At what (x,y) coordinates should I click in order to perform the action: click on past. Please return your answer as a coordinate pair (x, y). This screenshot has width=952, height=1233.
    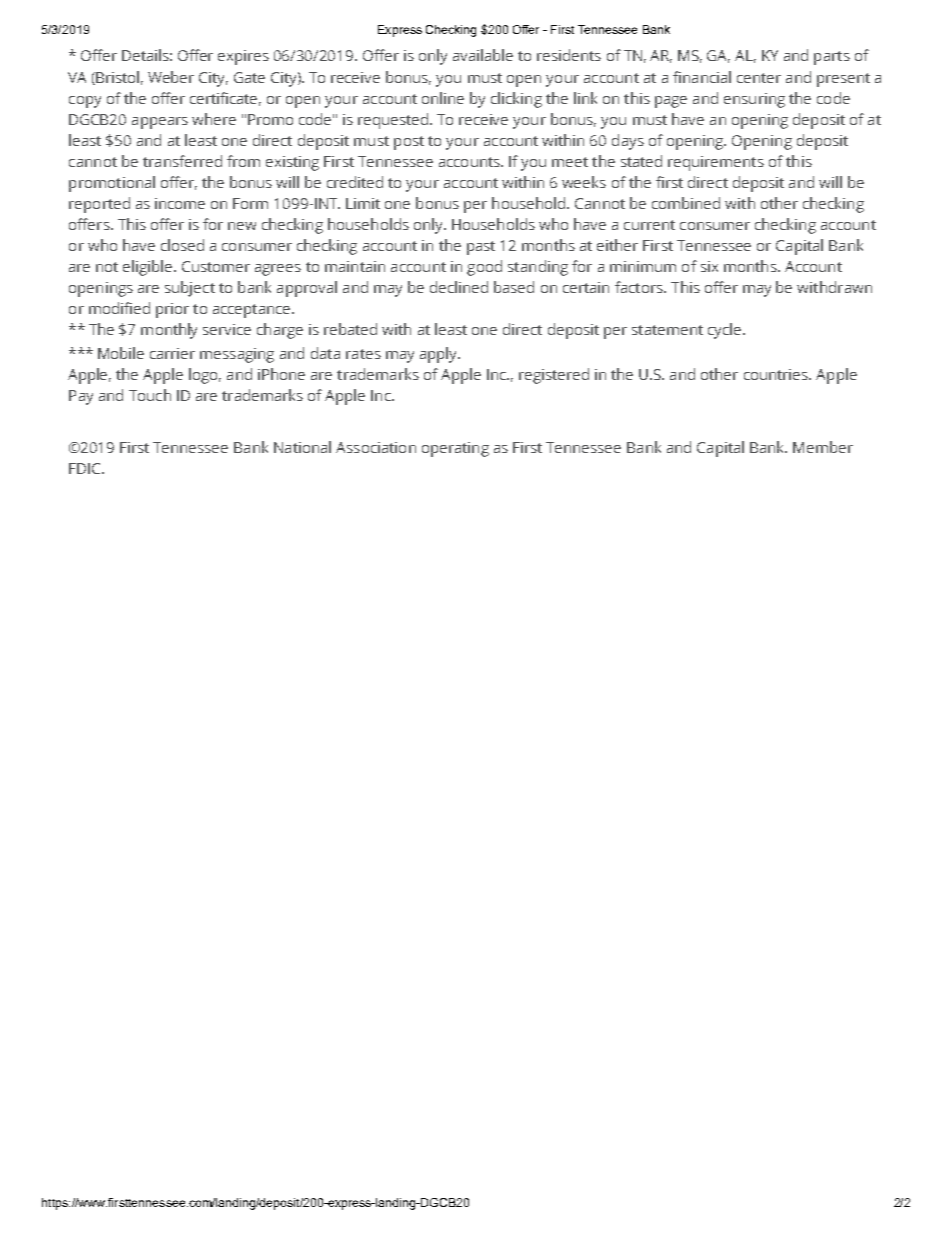
    Looking at the image, I should click on (481, 248).
